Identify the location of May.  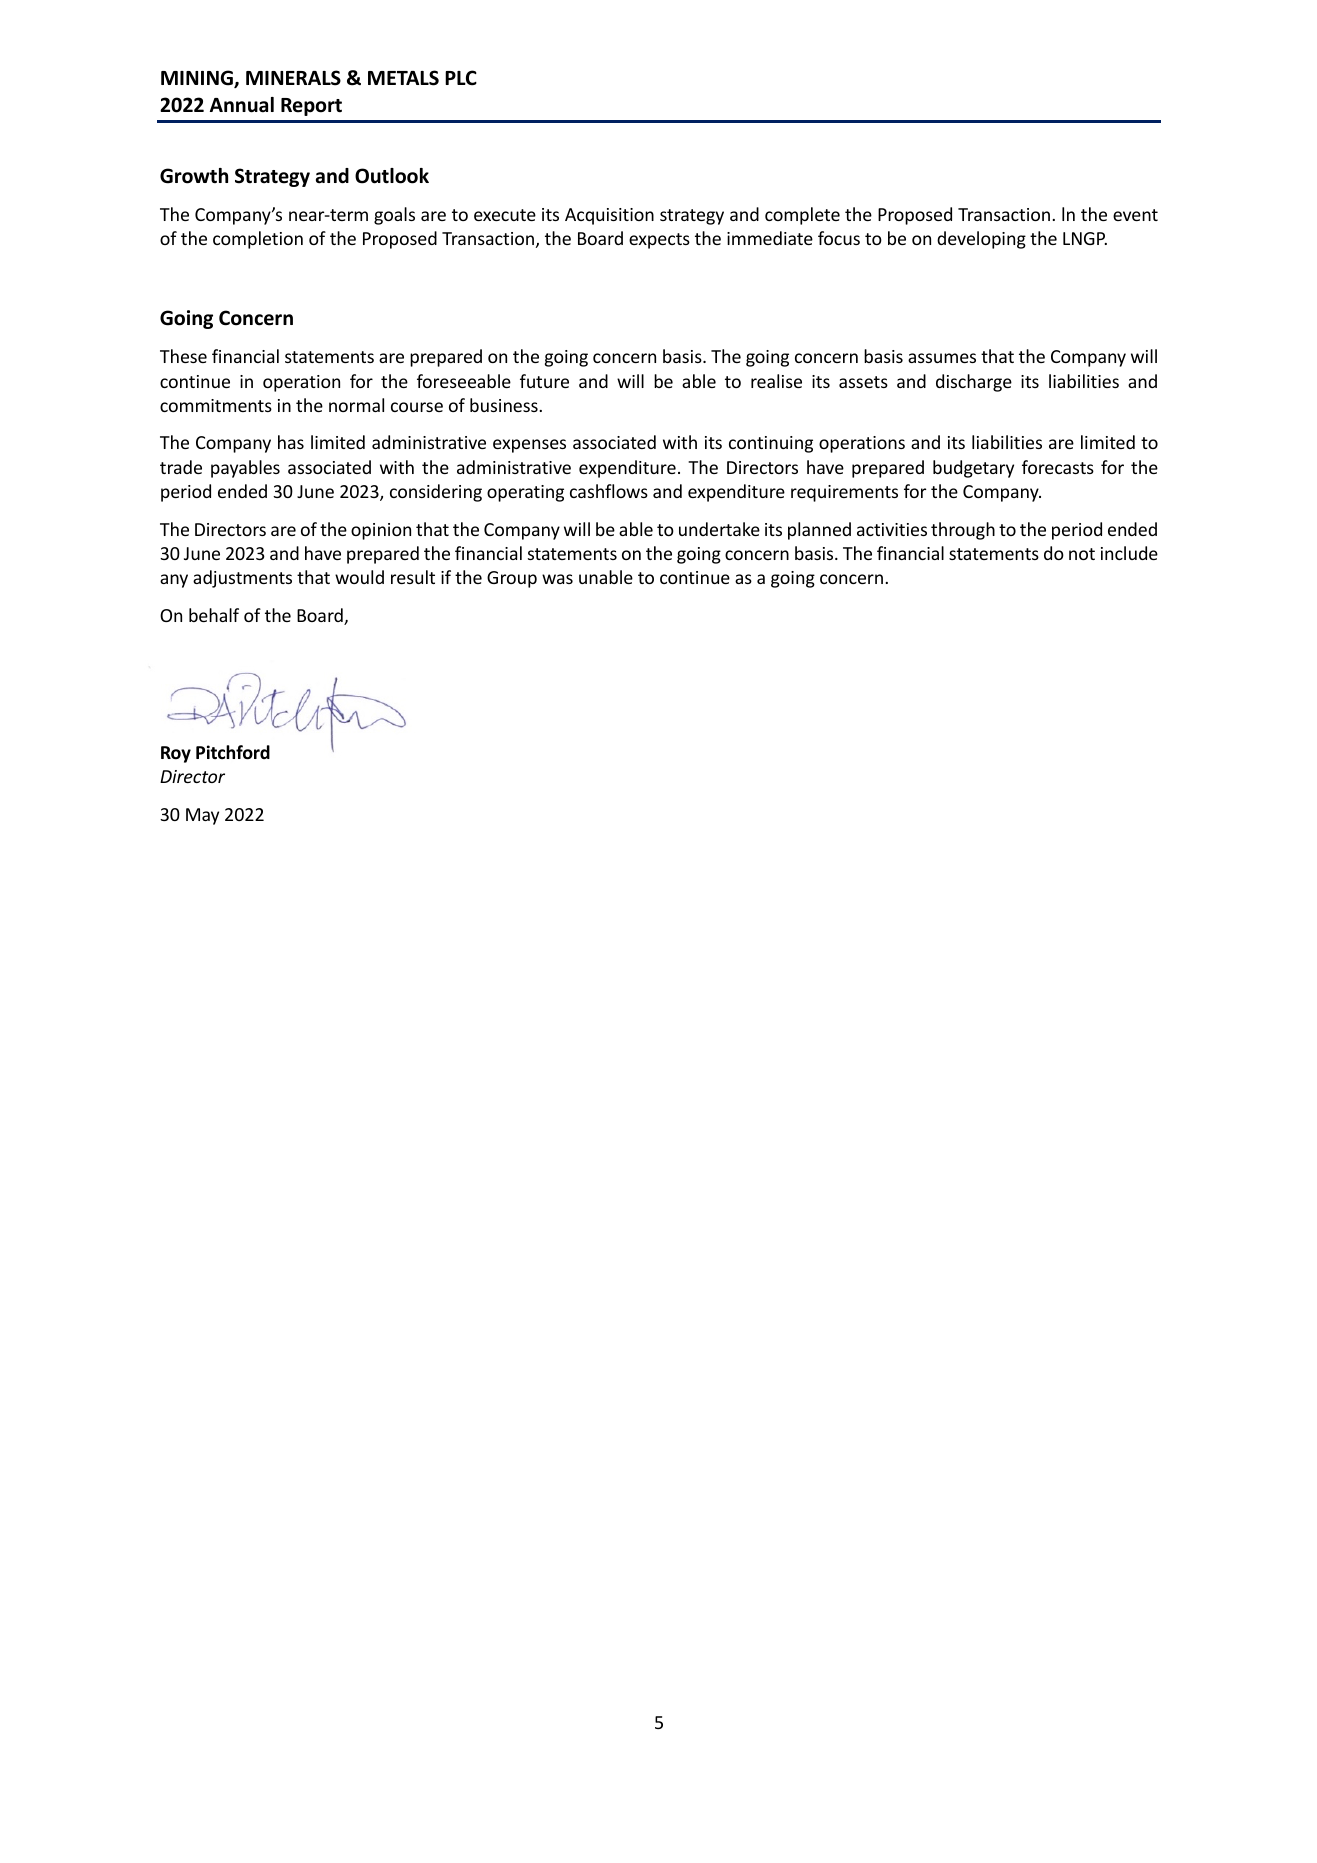
(202, 816).
